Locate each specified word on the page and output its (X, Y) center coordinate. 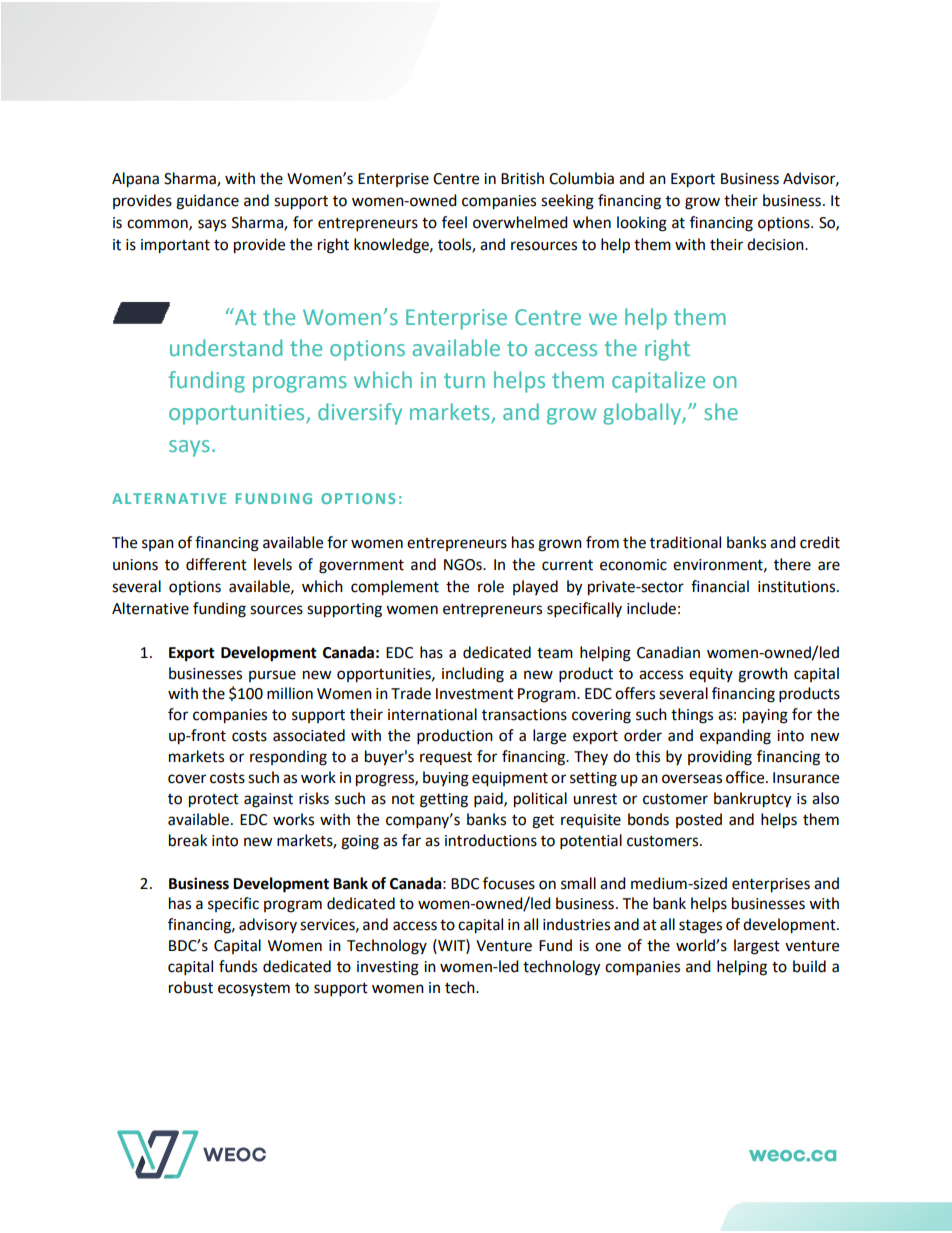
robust (191, 987)
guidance (207, 202)
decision (776, 244)
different (216, 564)
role (491, 586)
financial (720, 586)
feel (454, 222)
